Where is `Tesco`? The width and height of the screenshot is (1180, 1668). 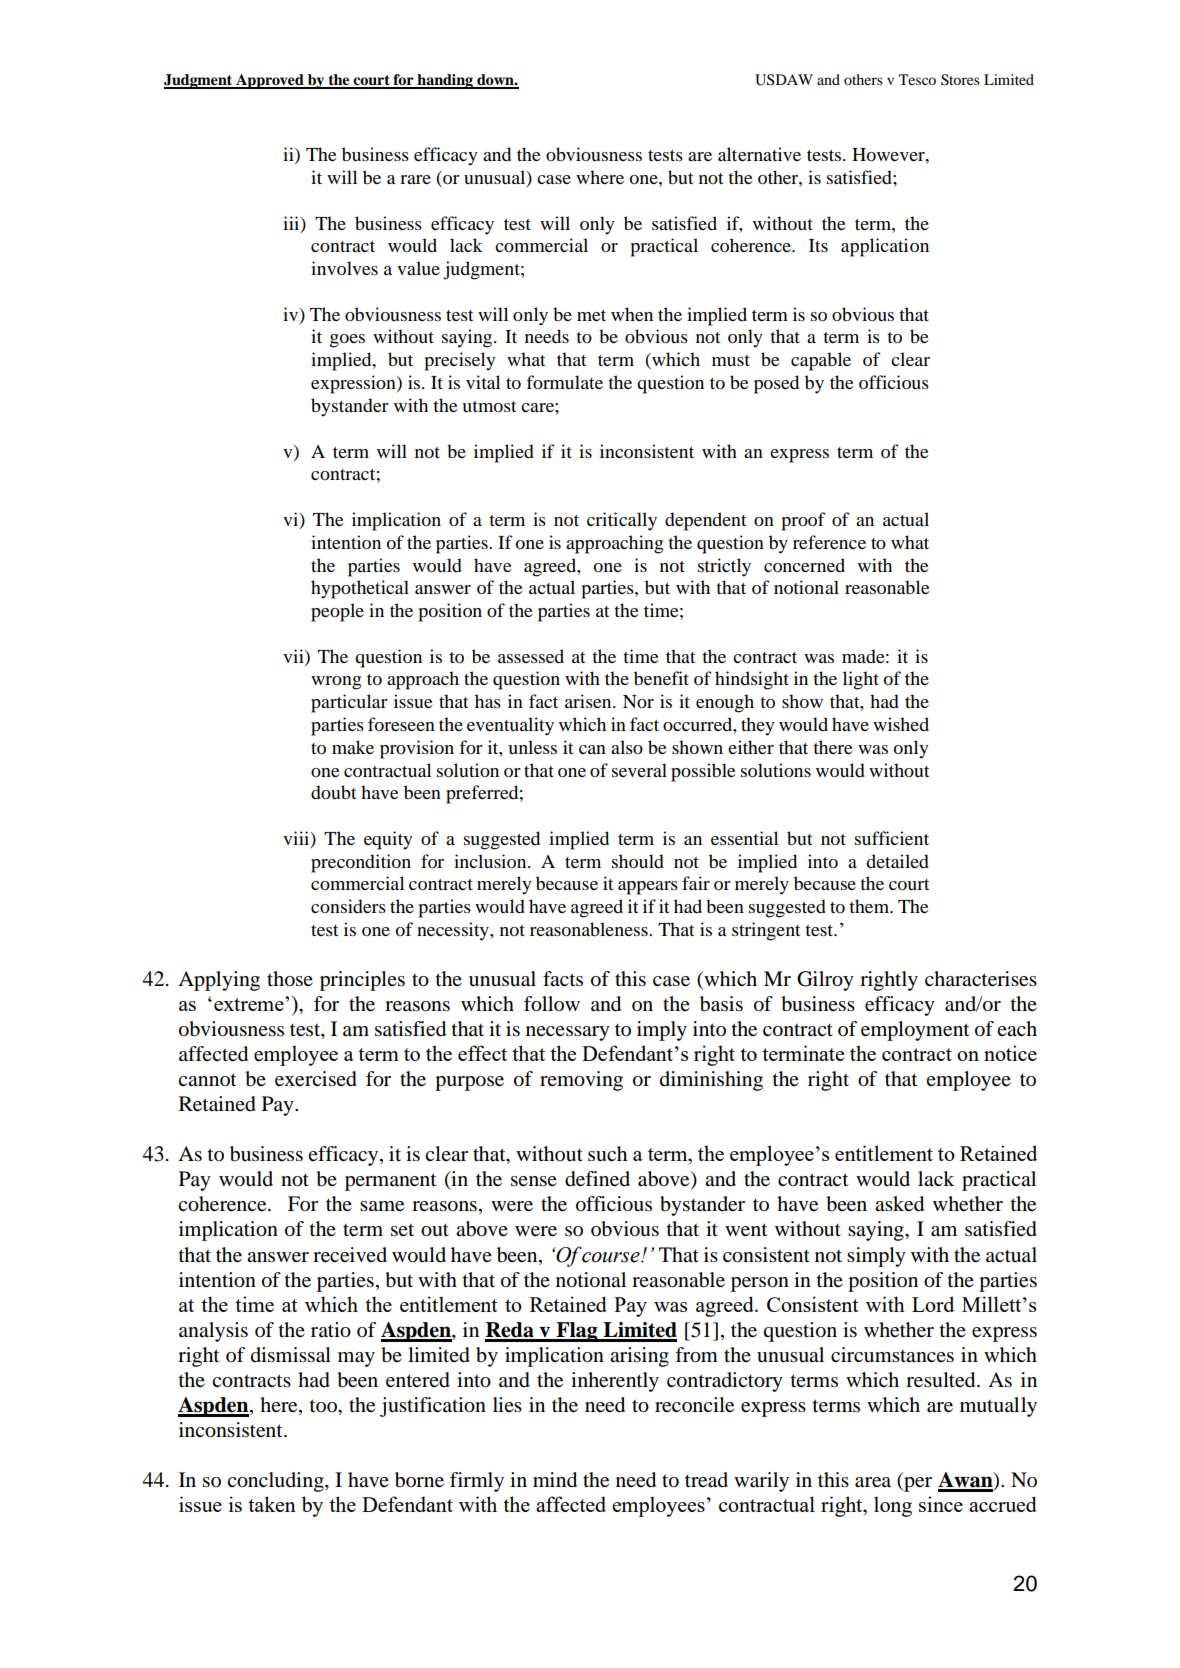
Tesco is located at coordinates (917, 79).
